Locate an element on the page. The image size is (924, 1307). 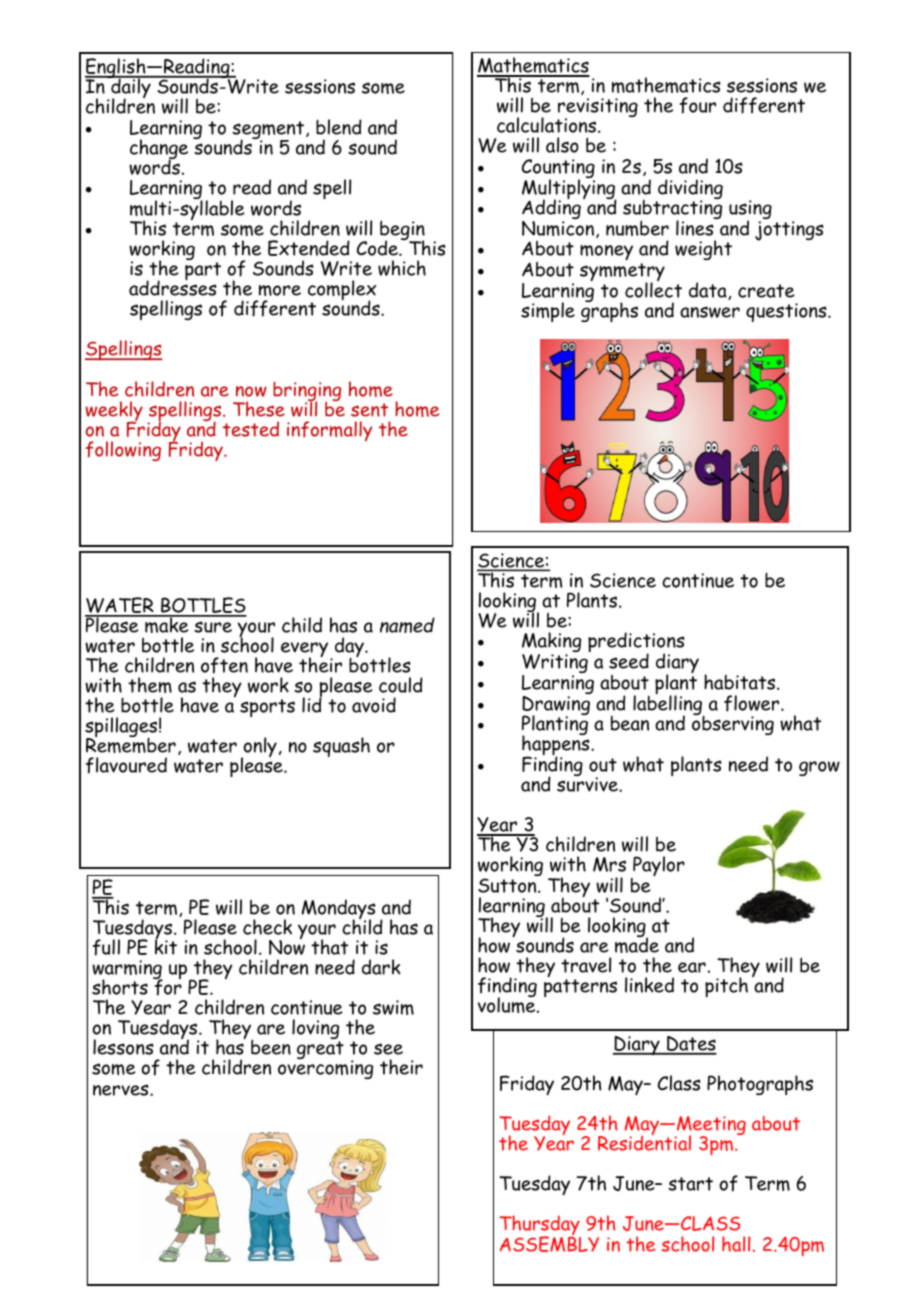
four is located at coordinates (698, 105).
